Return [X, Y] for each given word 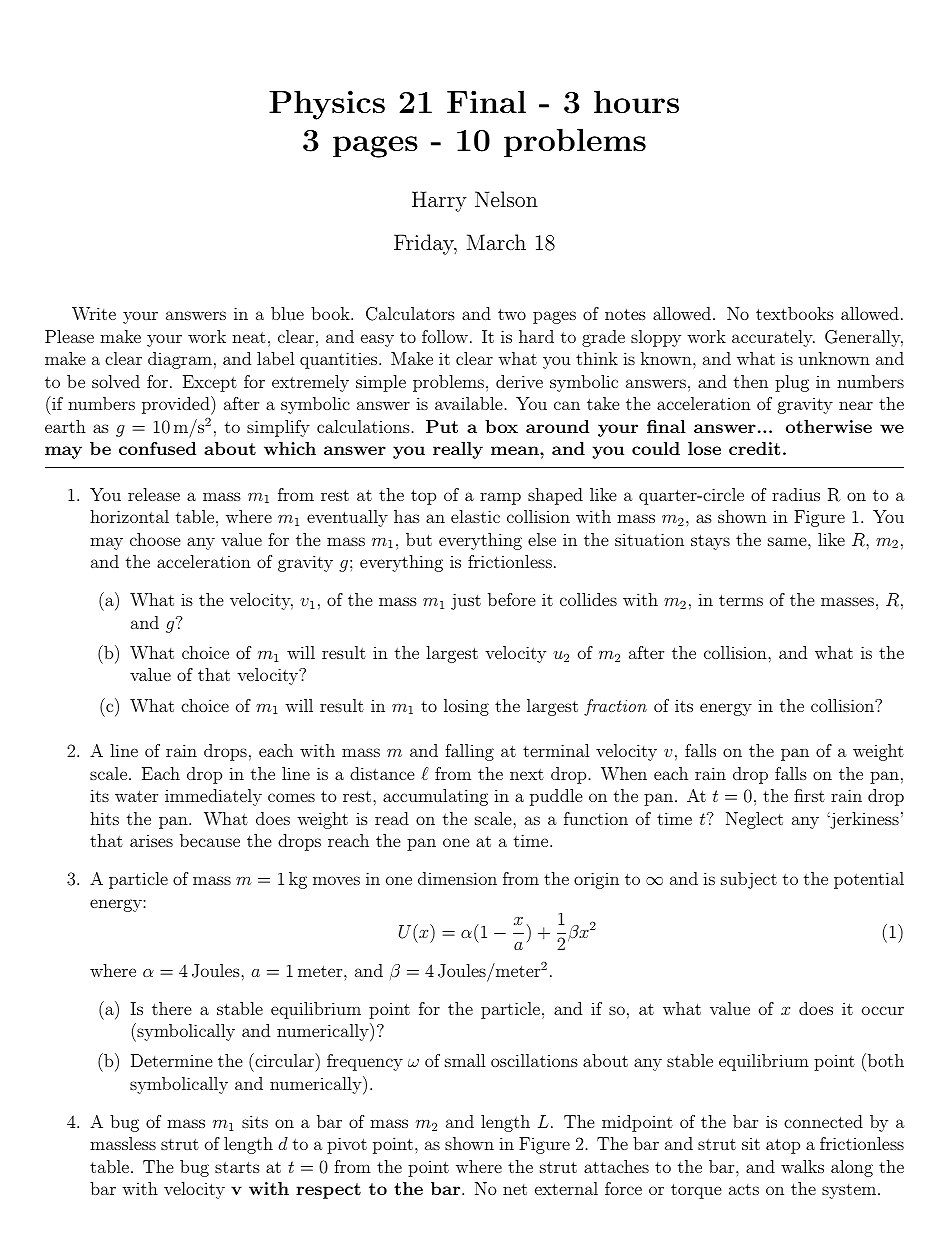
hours [636, 101]
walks [802, 1166]
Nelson [506, 199]
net [515, 1189]
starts [237, 1167]
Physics [327, 105]
